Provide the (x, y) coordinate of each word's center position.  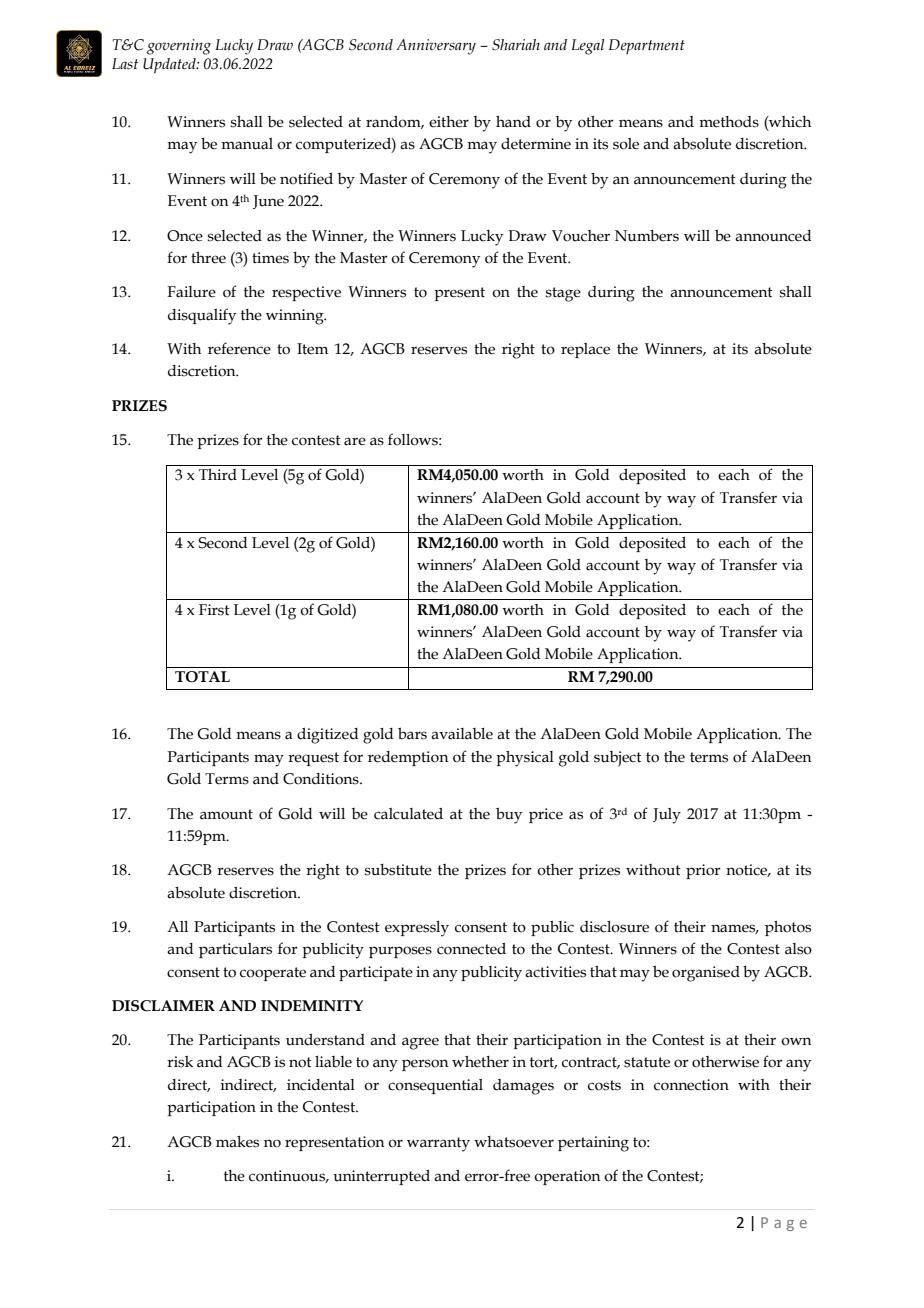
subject (618, 759)
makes (237, 1142)
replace (585, 350)
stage (563, 294)
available (462, 734)
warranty (438, 1144)
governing (179, 47)
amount (226, 814)
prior (703, 871)
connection (691, 1085)
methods (729, 122)
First (214, 610)
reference (239, 348)
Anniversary (436, 47)
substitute (398, 870)
